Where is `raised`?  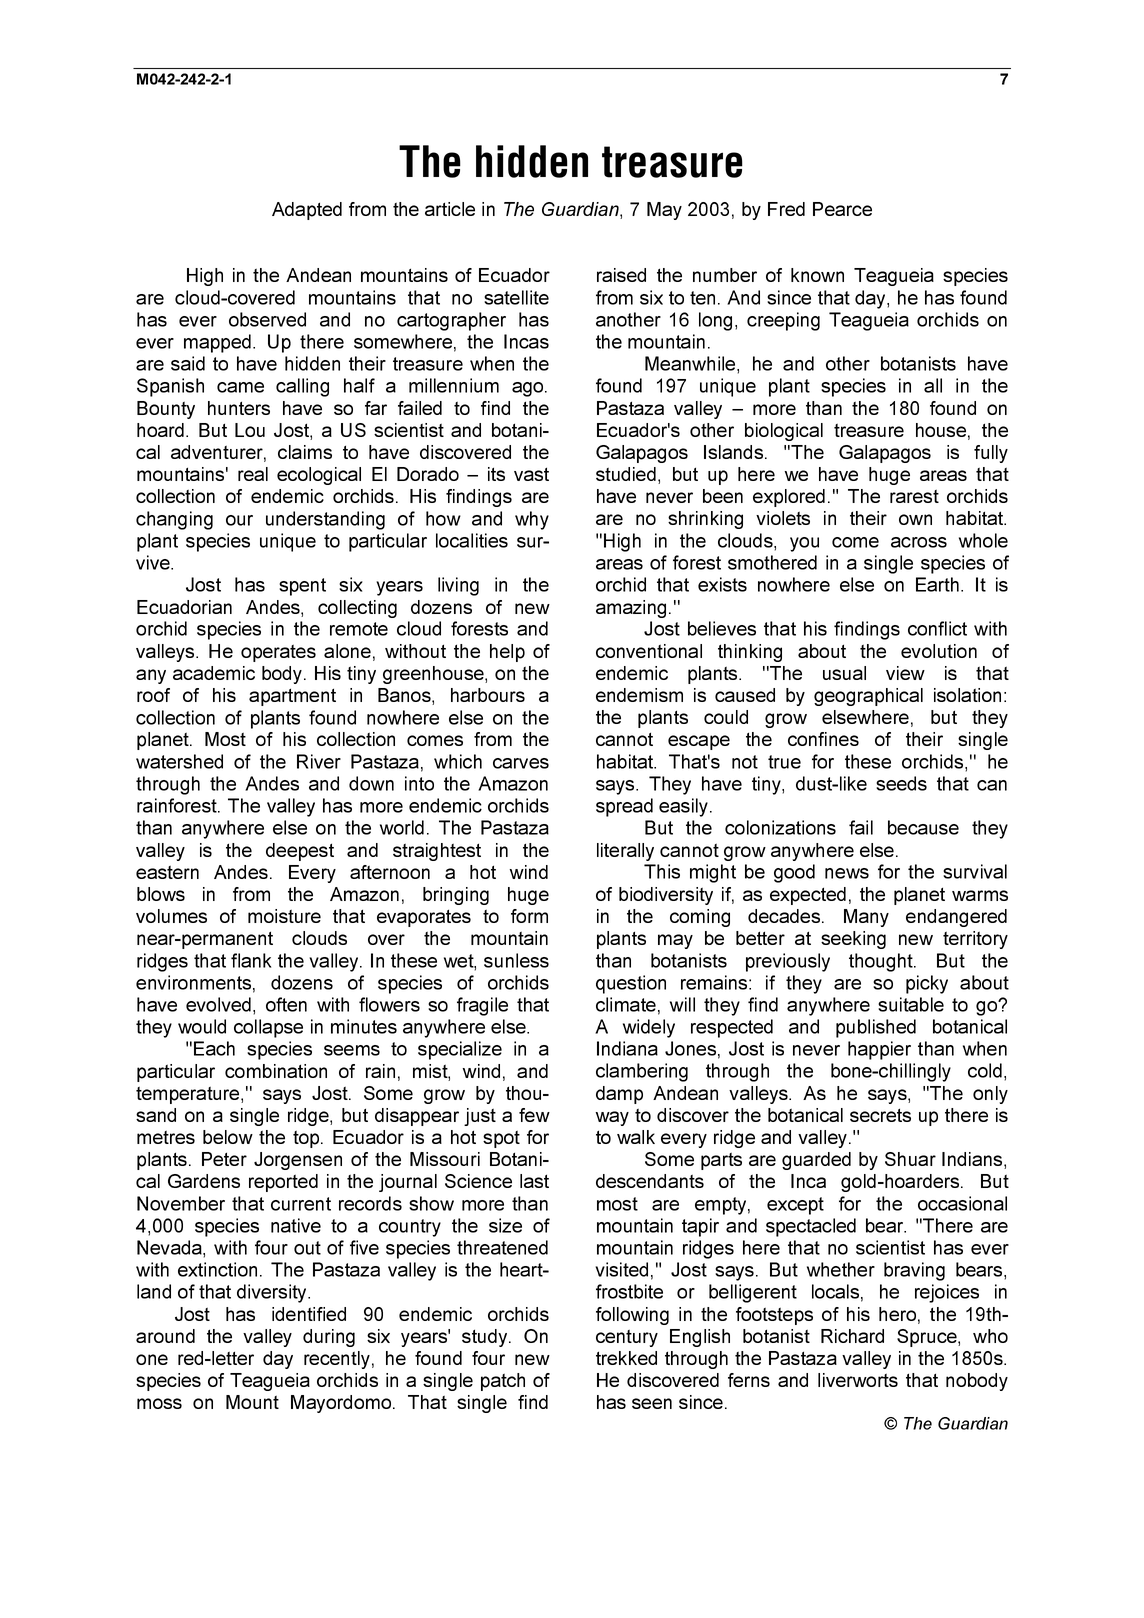 raised is located at coordinates (621, 275).
